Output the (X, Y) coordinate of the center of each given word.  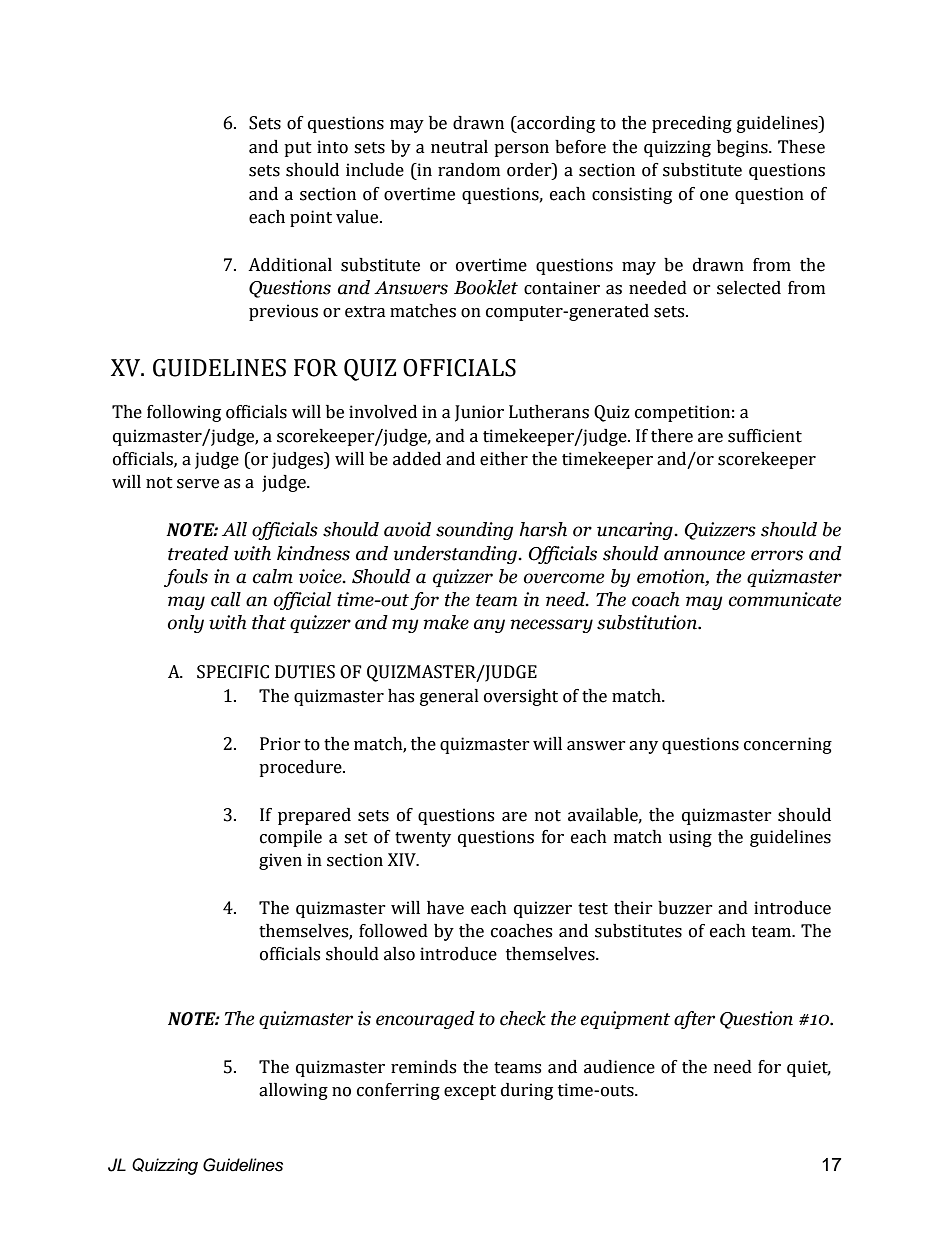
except (470, 1092)
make (446, 622)
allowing (293, 1091)
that (269, 622)
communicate (785, 599)
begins (743, 148)
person (521, 150)
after (694, 1020)
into (332, 147)
